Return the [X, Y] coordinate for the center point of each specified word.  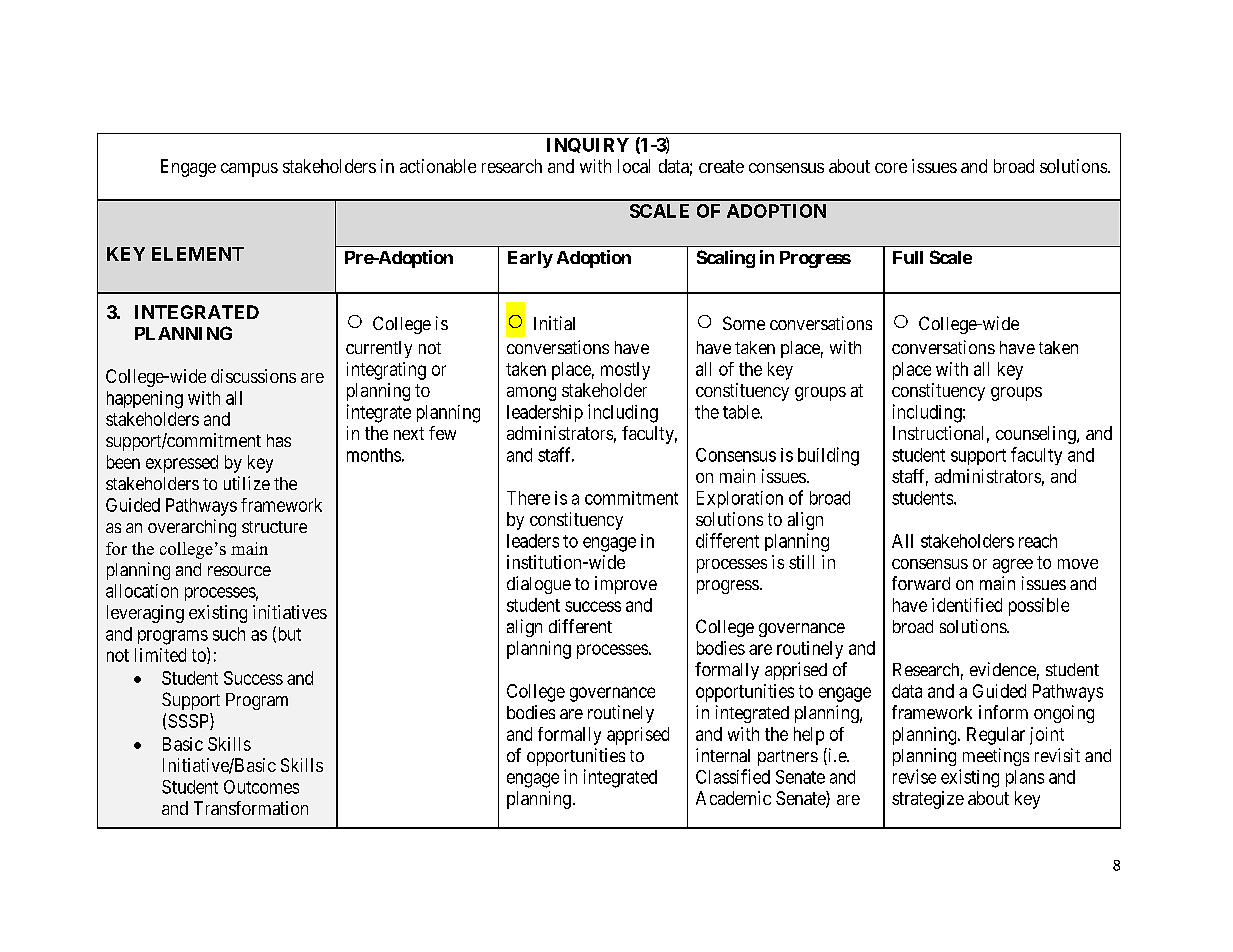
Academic [733, 798]
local [634, 166]
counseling [1037, 435]
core [891, 168]
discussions [253, 376]
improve [626, 585]
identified [967, 605]
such [229, 634]
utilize [247, 483]
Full [908, 257]
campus [249, 170]
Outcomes [261, 787]
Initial [554, 323]
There [528, 498]
